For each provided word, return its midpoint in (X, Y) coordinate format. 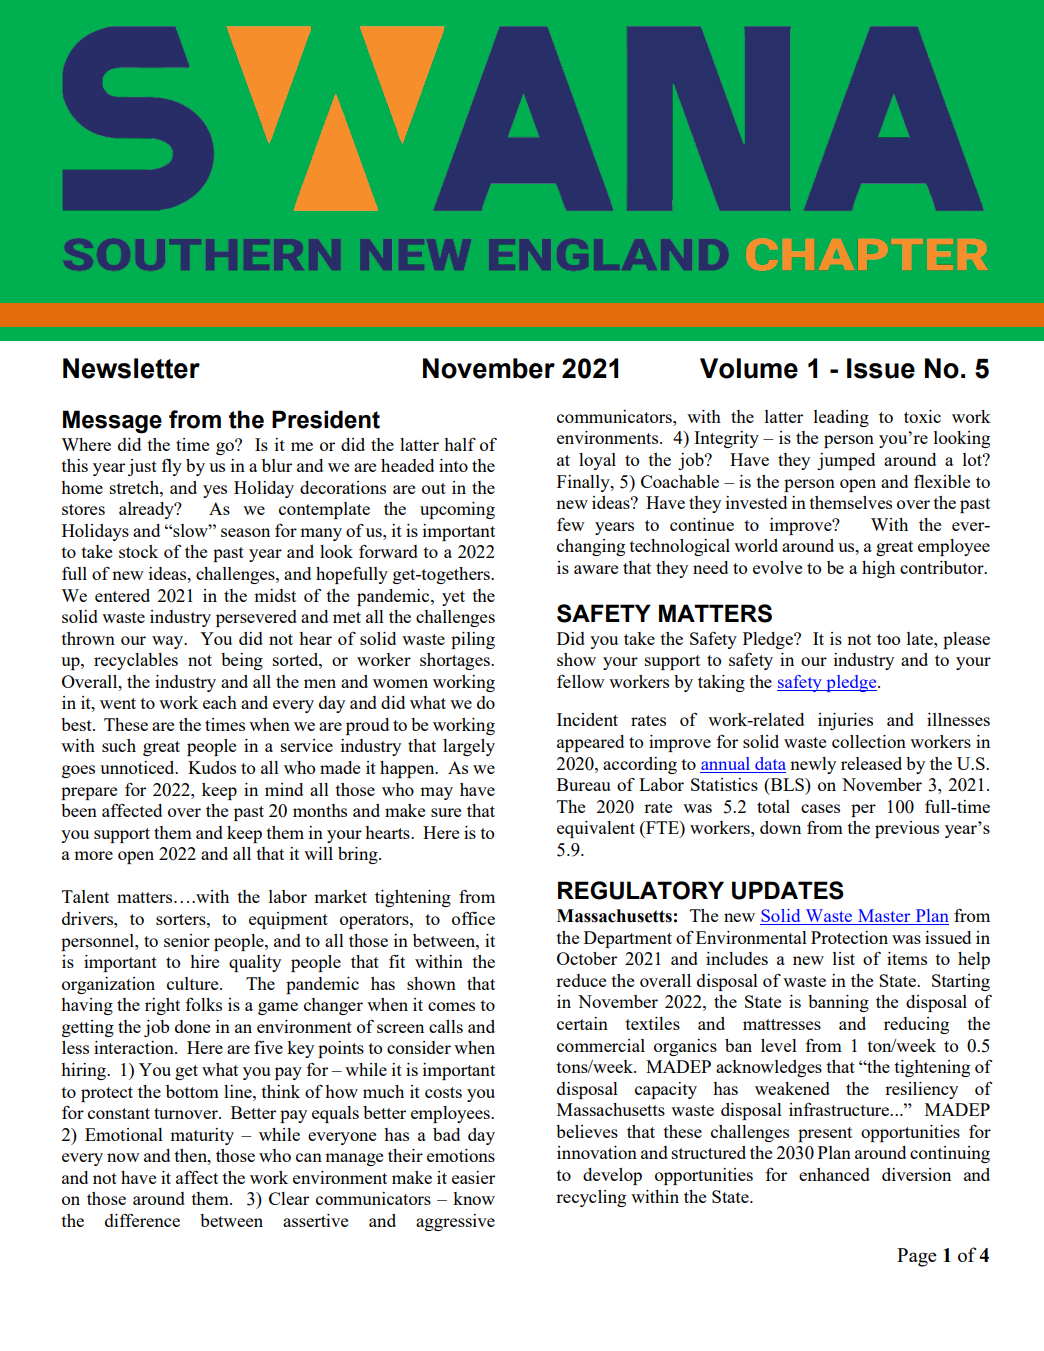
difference (142, 1220)
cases (820, 808)
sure (446, 812)
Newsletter (131, 368)
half (460, 444)
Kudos (212, 767)
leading (841, 418)
